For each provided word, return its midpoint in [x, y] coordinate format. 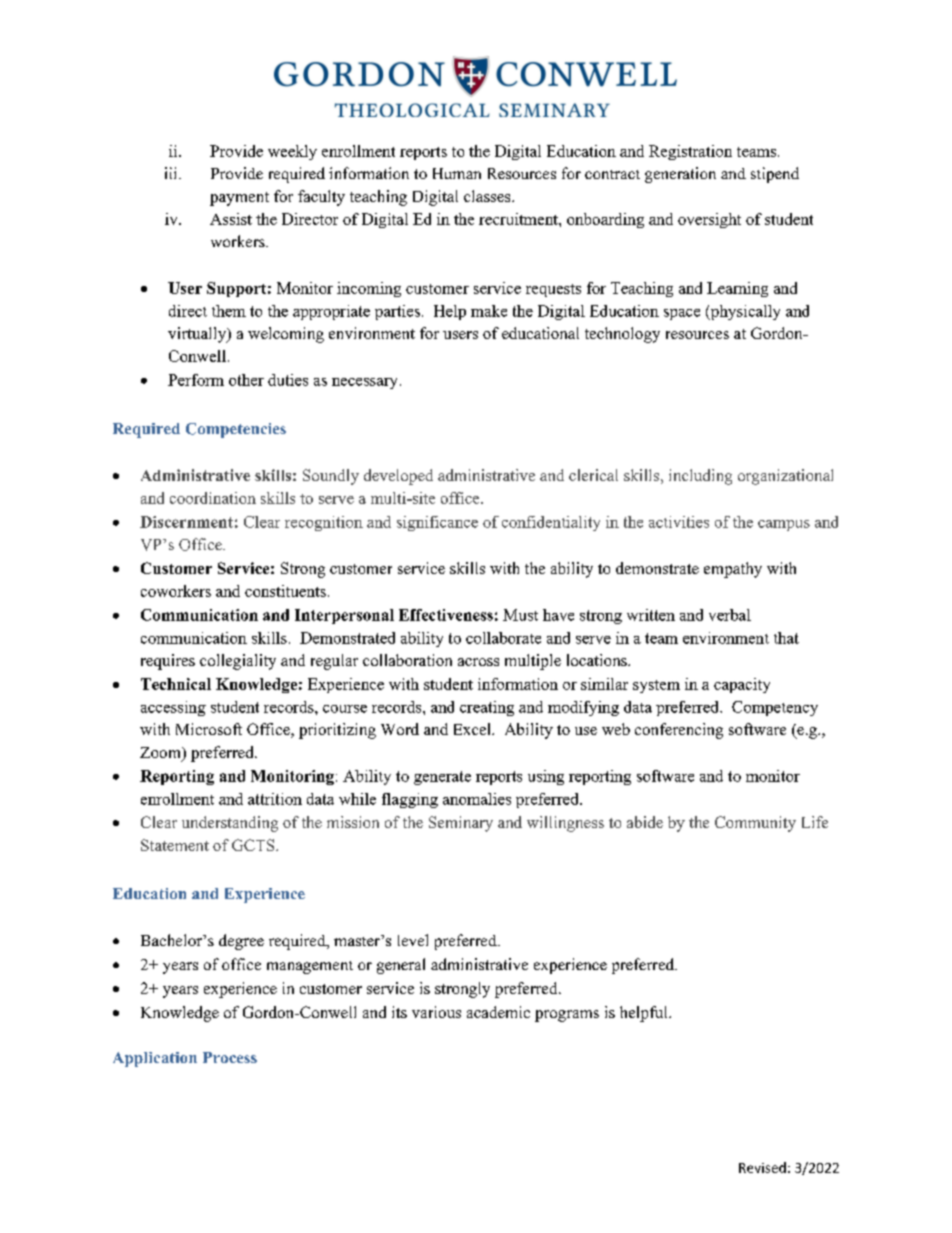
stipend [775, 175]
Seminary [461, 824]
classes [488, 196]
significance [437, 523]
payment [239, 199]
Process [230, 1057]
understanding [230, 824]
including [700, 477]
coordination [213, 498]
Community [755, 824]
